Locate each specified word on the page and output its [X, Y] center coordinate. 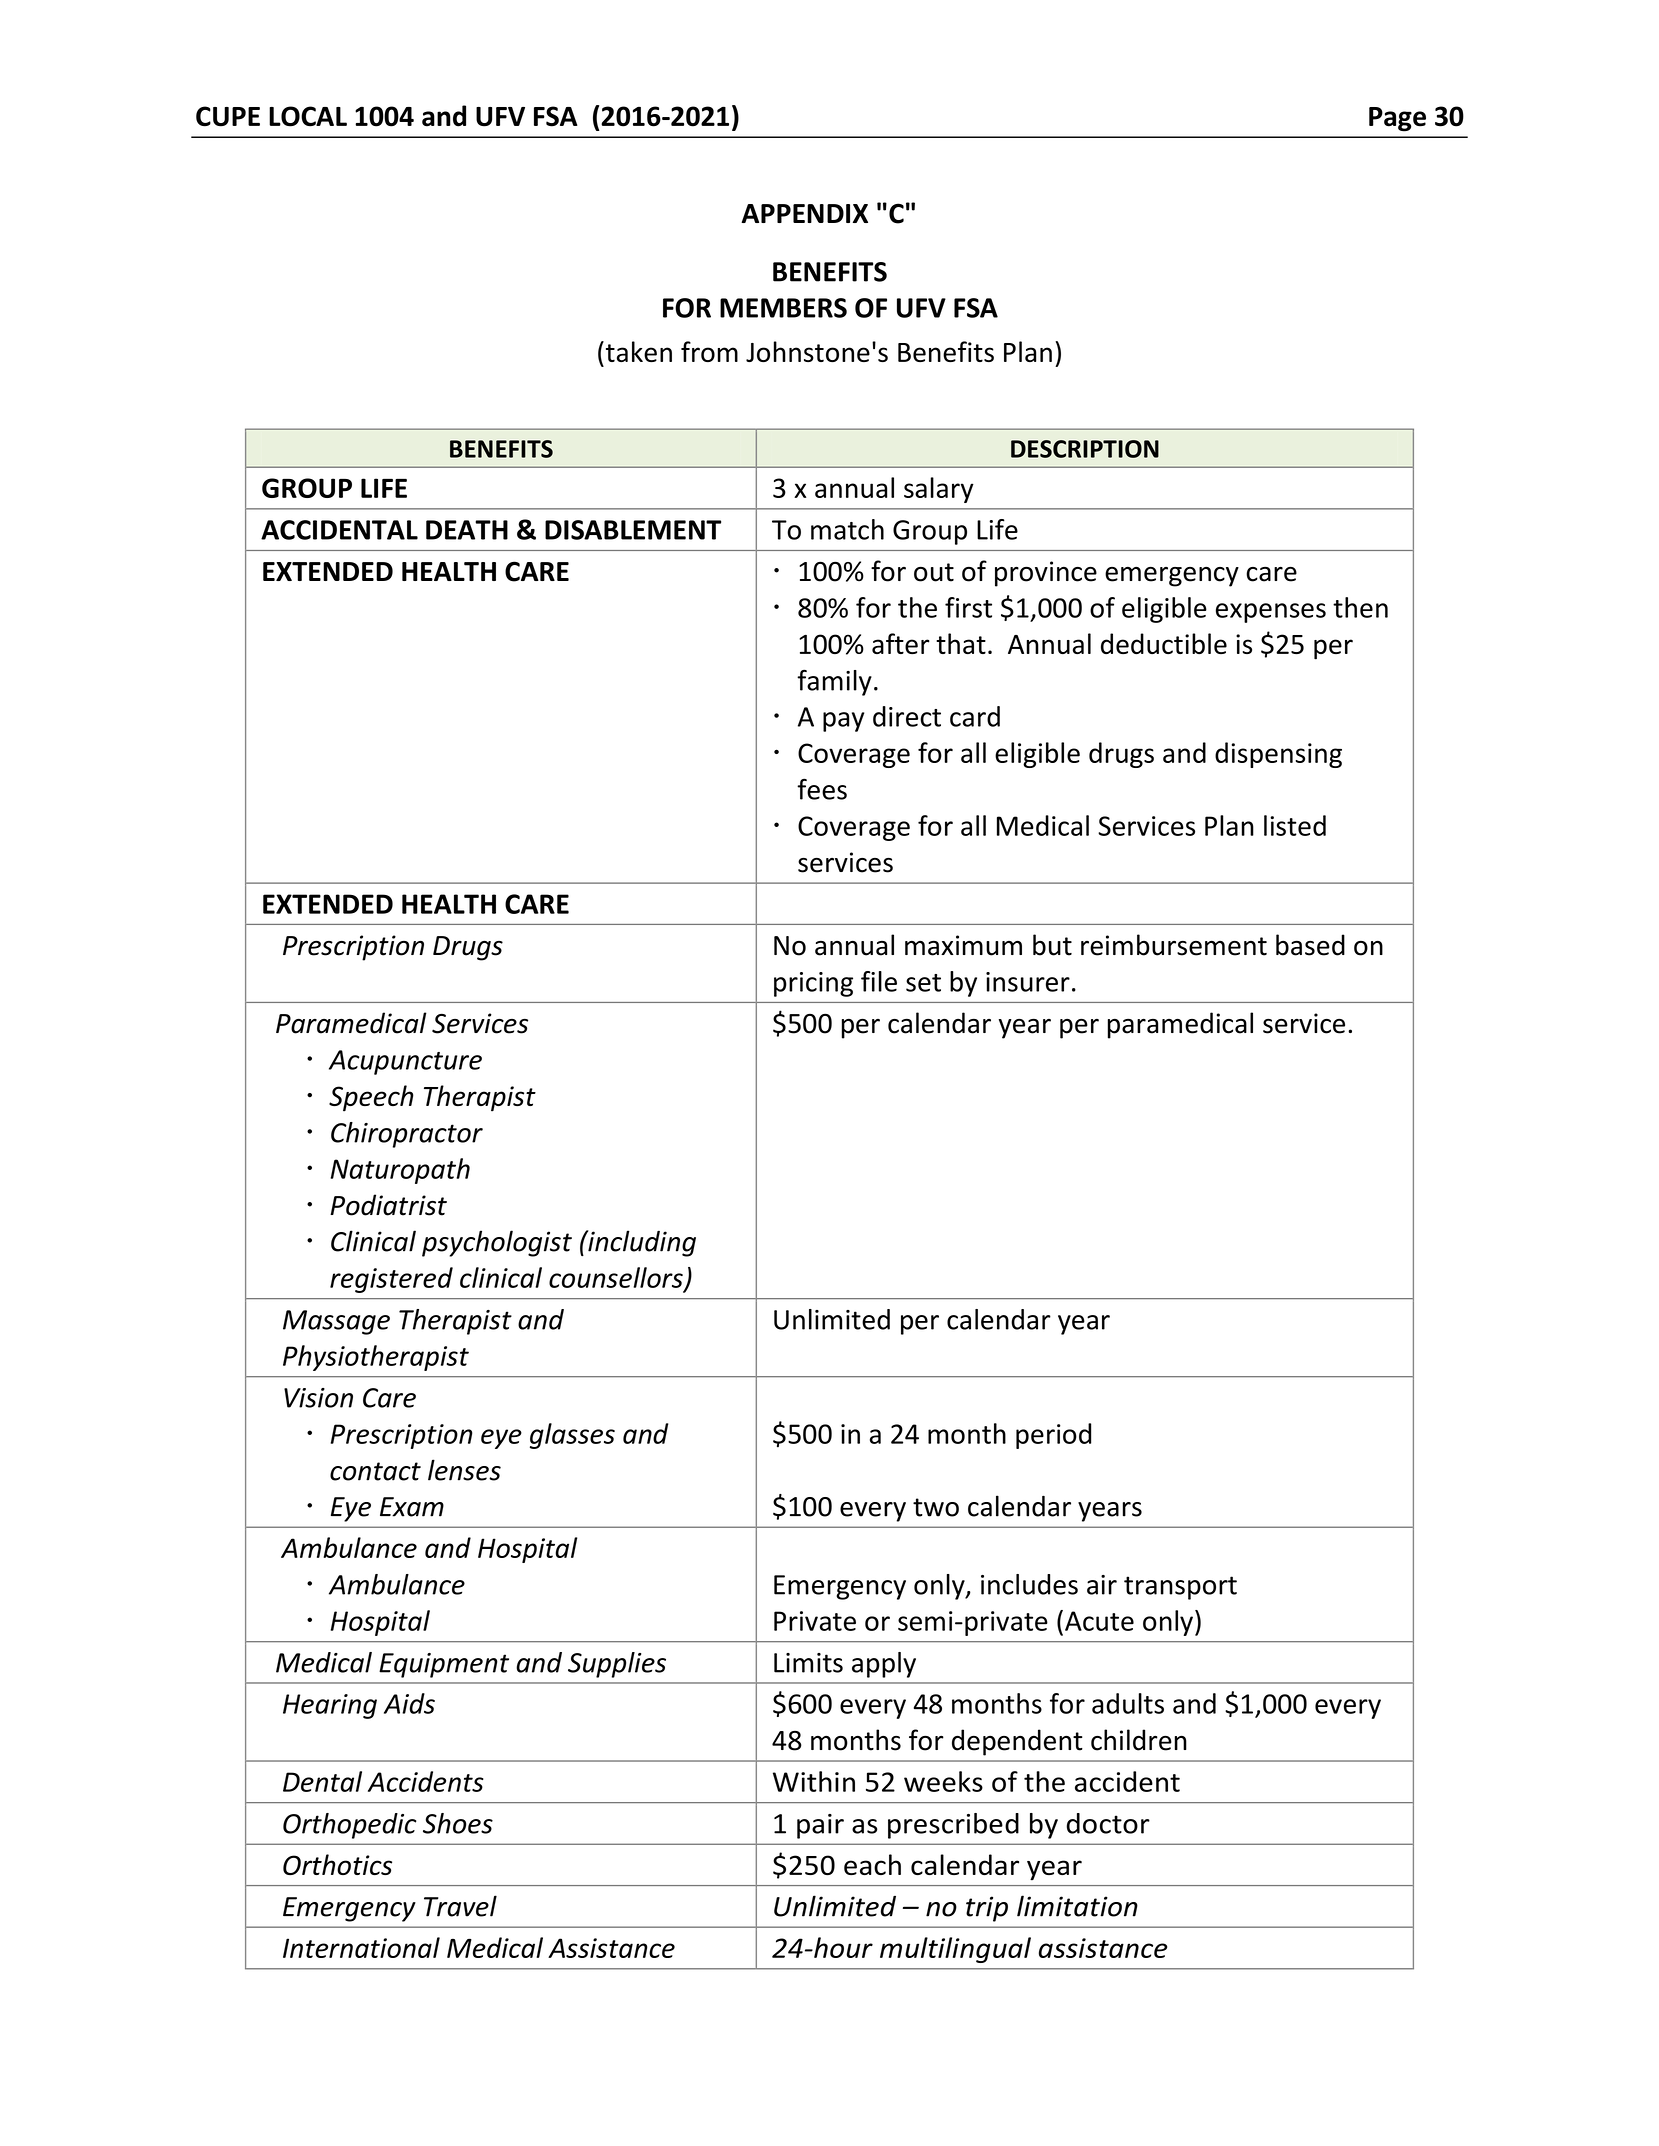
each [872, 1864]
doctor [1108, 1823]
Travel [460, 1906]
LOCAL [308, 116]
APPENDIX [804, 213]
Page [1397, 119]
